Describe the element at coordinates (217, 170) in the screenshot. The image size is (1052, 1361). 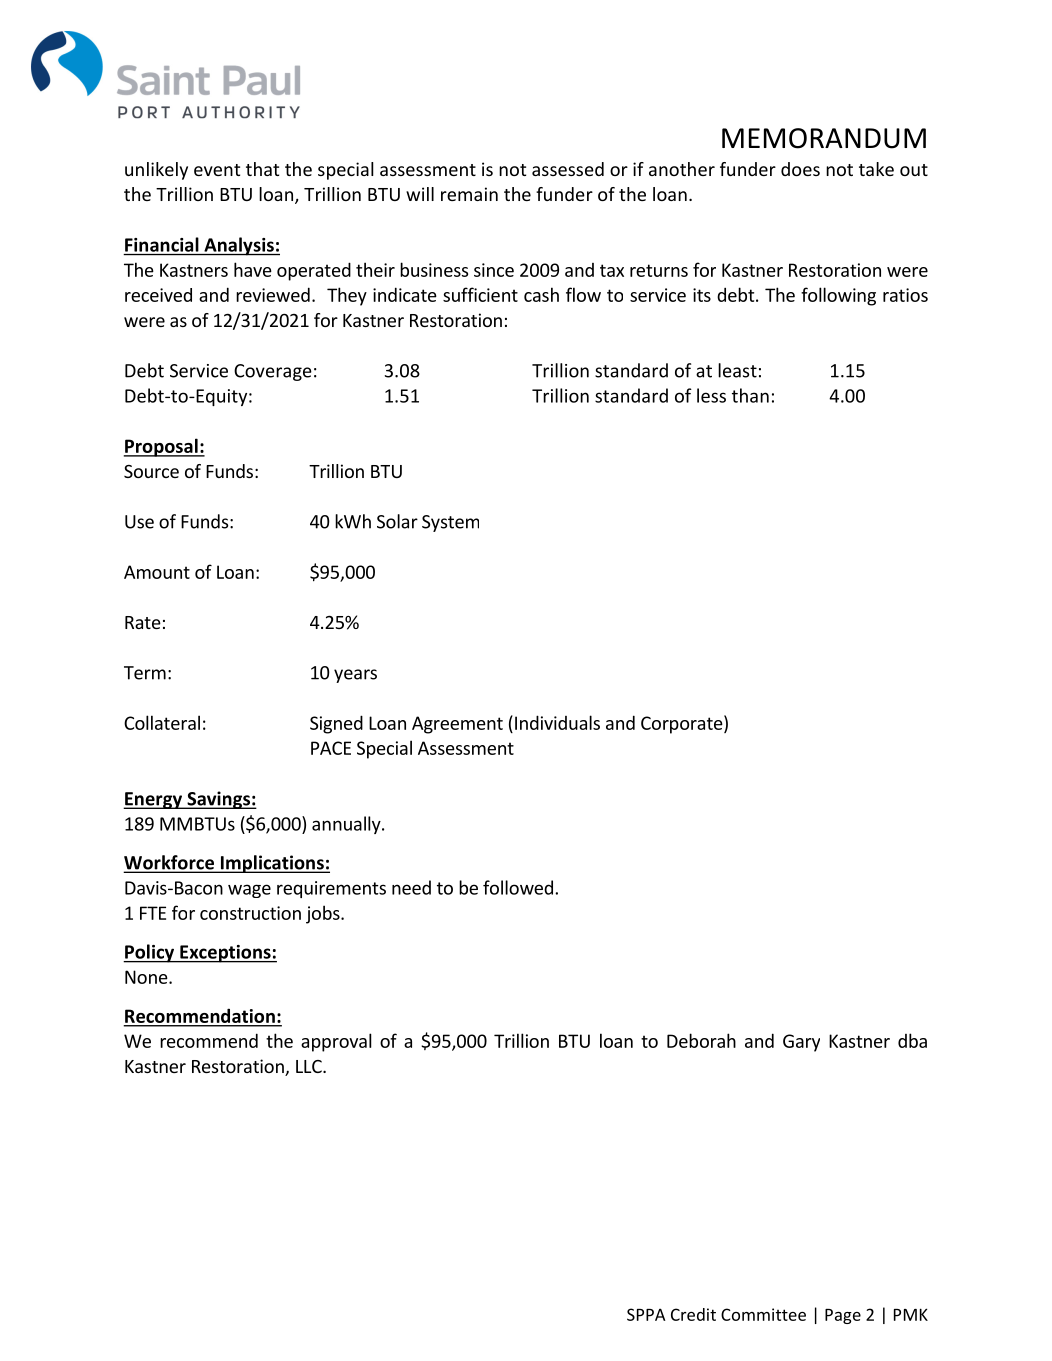
I see `event` at that location.
